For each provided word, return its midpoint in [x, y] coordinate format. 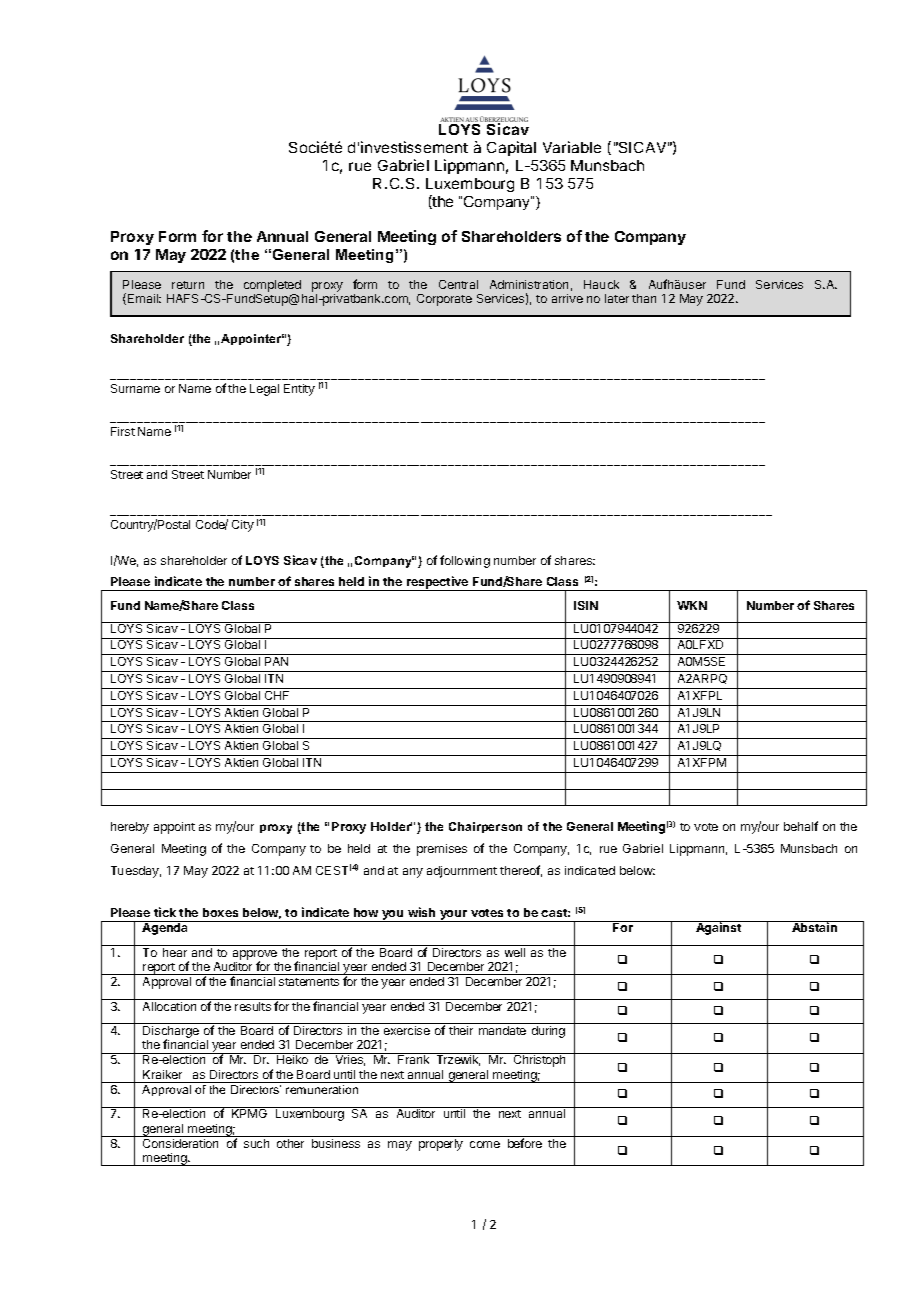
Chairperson [485, 827]
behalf [801, 826]
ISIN [586, 605]
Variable [572, 147]
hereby [130, 828]
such [256, 1143]
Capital [511, 148]
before [525, 1143]
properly [441, 1145]
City [243, 526]
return [188, 285]
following [465, 561]
